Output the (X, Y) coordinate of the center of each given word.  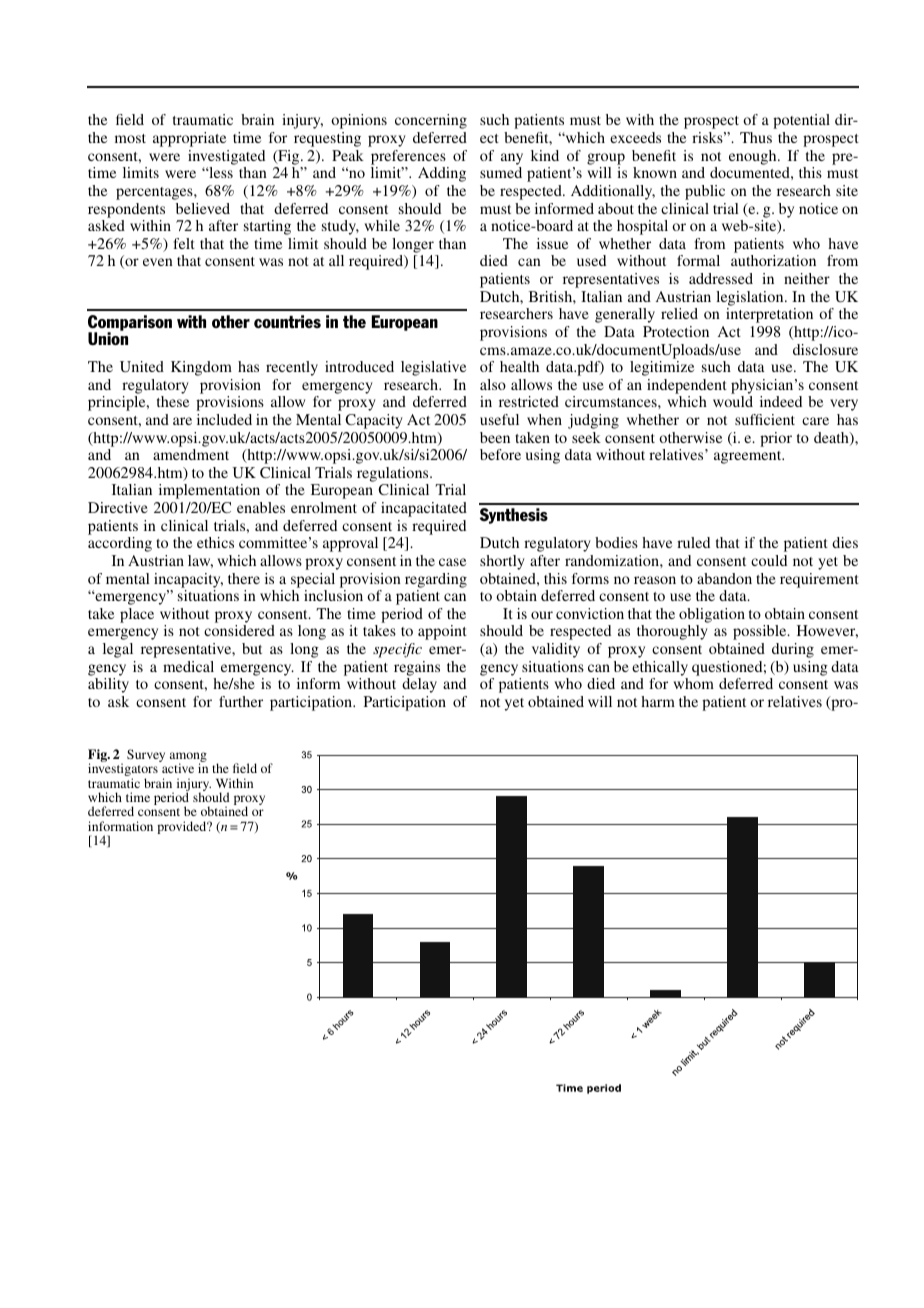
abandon (724, 578)
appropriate (189, 139)
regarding (436, 580)
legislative (433, 368)
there (244, 578)
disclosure (825, 349)
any (512, 159)
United (142, 366)
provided (183, 827)
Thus (756, 137)
